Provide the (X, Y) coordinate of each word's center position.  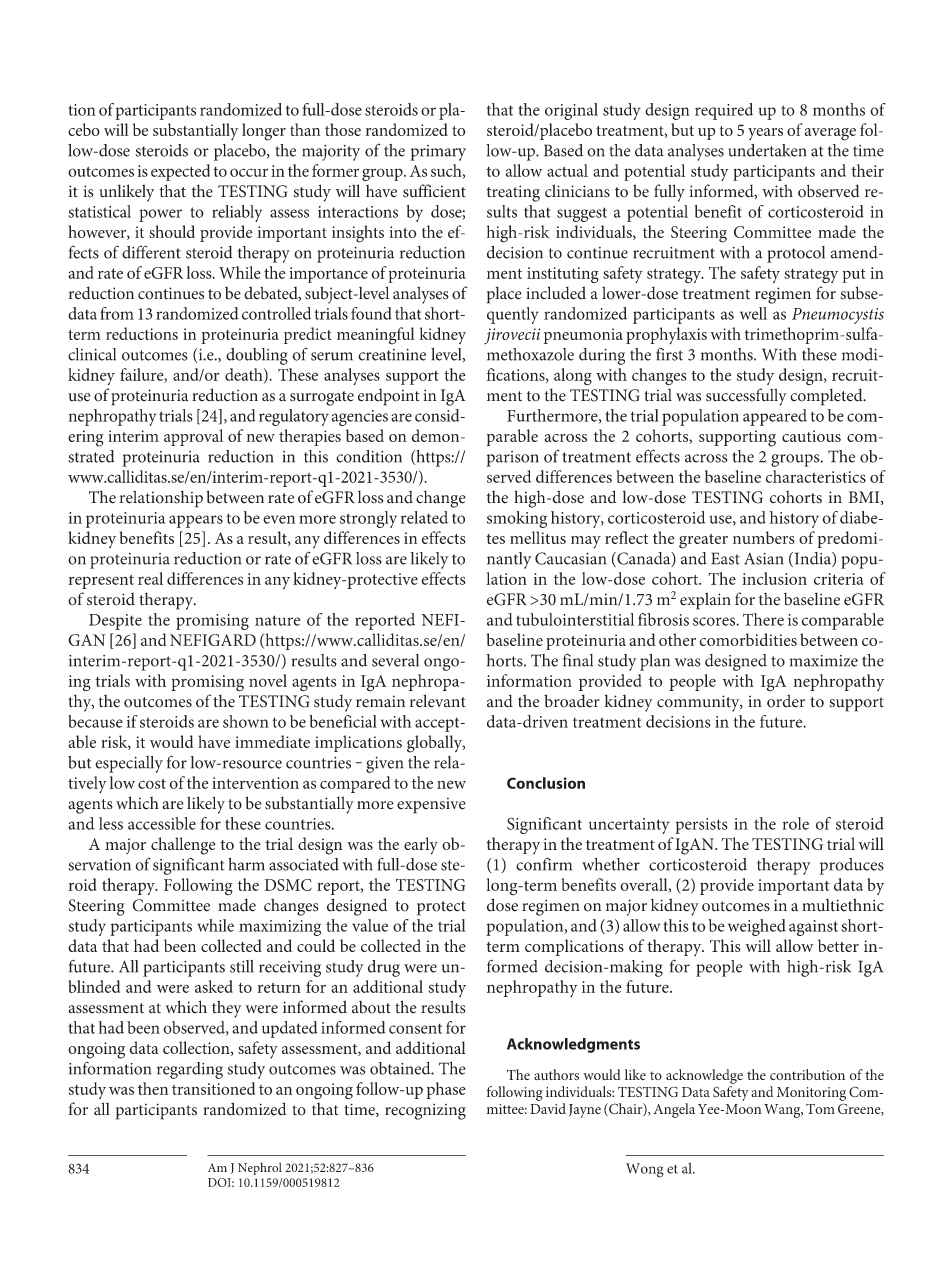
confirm (544, 864)
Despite (115, 622)
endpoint (389, 397)
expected (180, 172)
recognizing (425, 1112)
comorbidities (748, 639)
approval (193, 437)
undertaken (767, 150)
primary (438, 153)
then (153, 1088)
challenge (183, 846)
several (395, 660)
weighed (757, 927)
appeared (775, 417)
